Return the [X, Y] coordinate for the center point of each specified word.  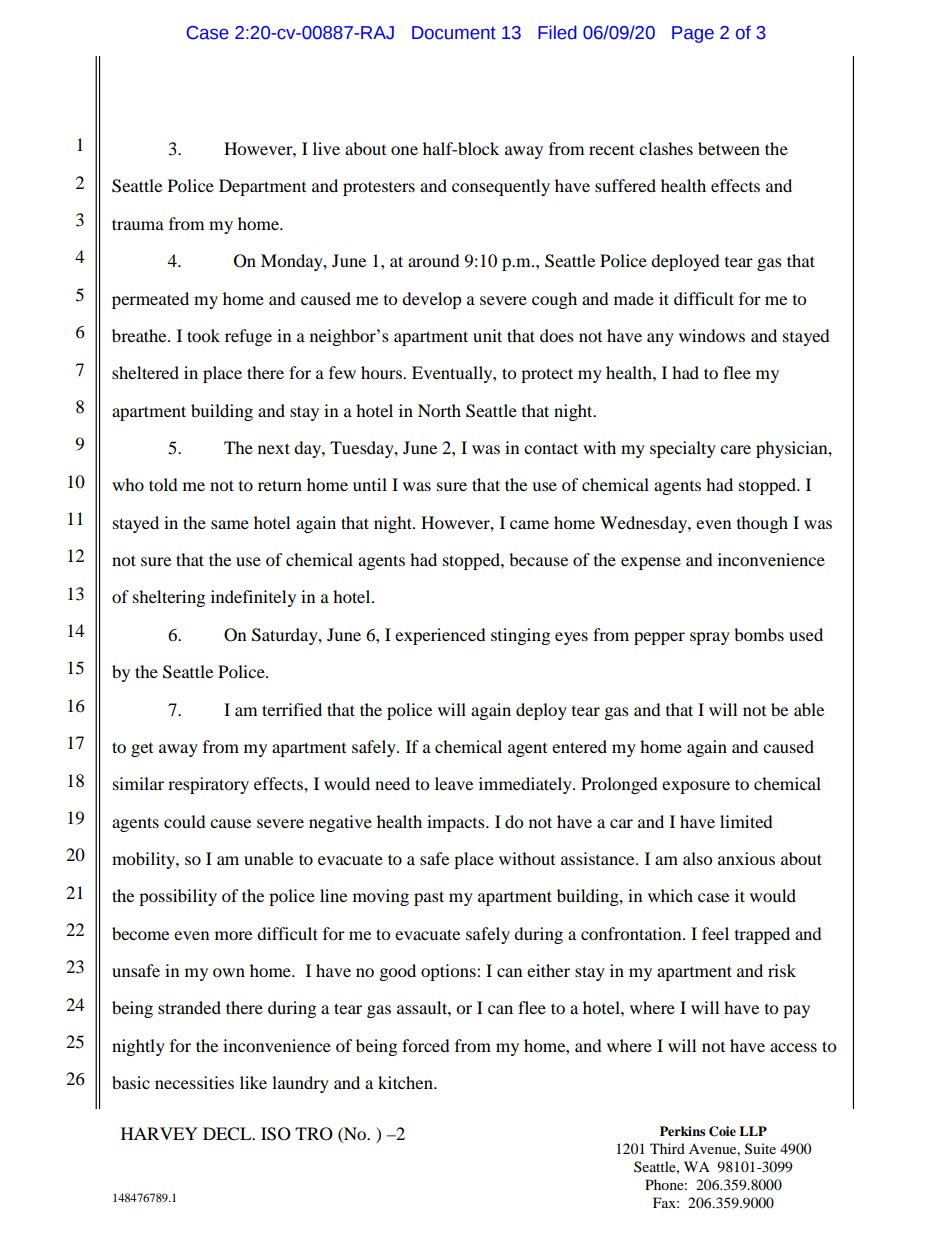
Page [693, 34]
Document [454, 33]
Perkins [682, 1131]
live [326, 148]
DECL [228, 1134]
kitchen [406, 1082]
